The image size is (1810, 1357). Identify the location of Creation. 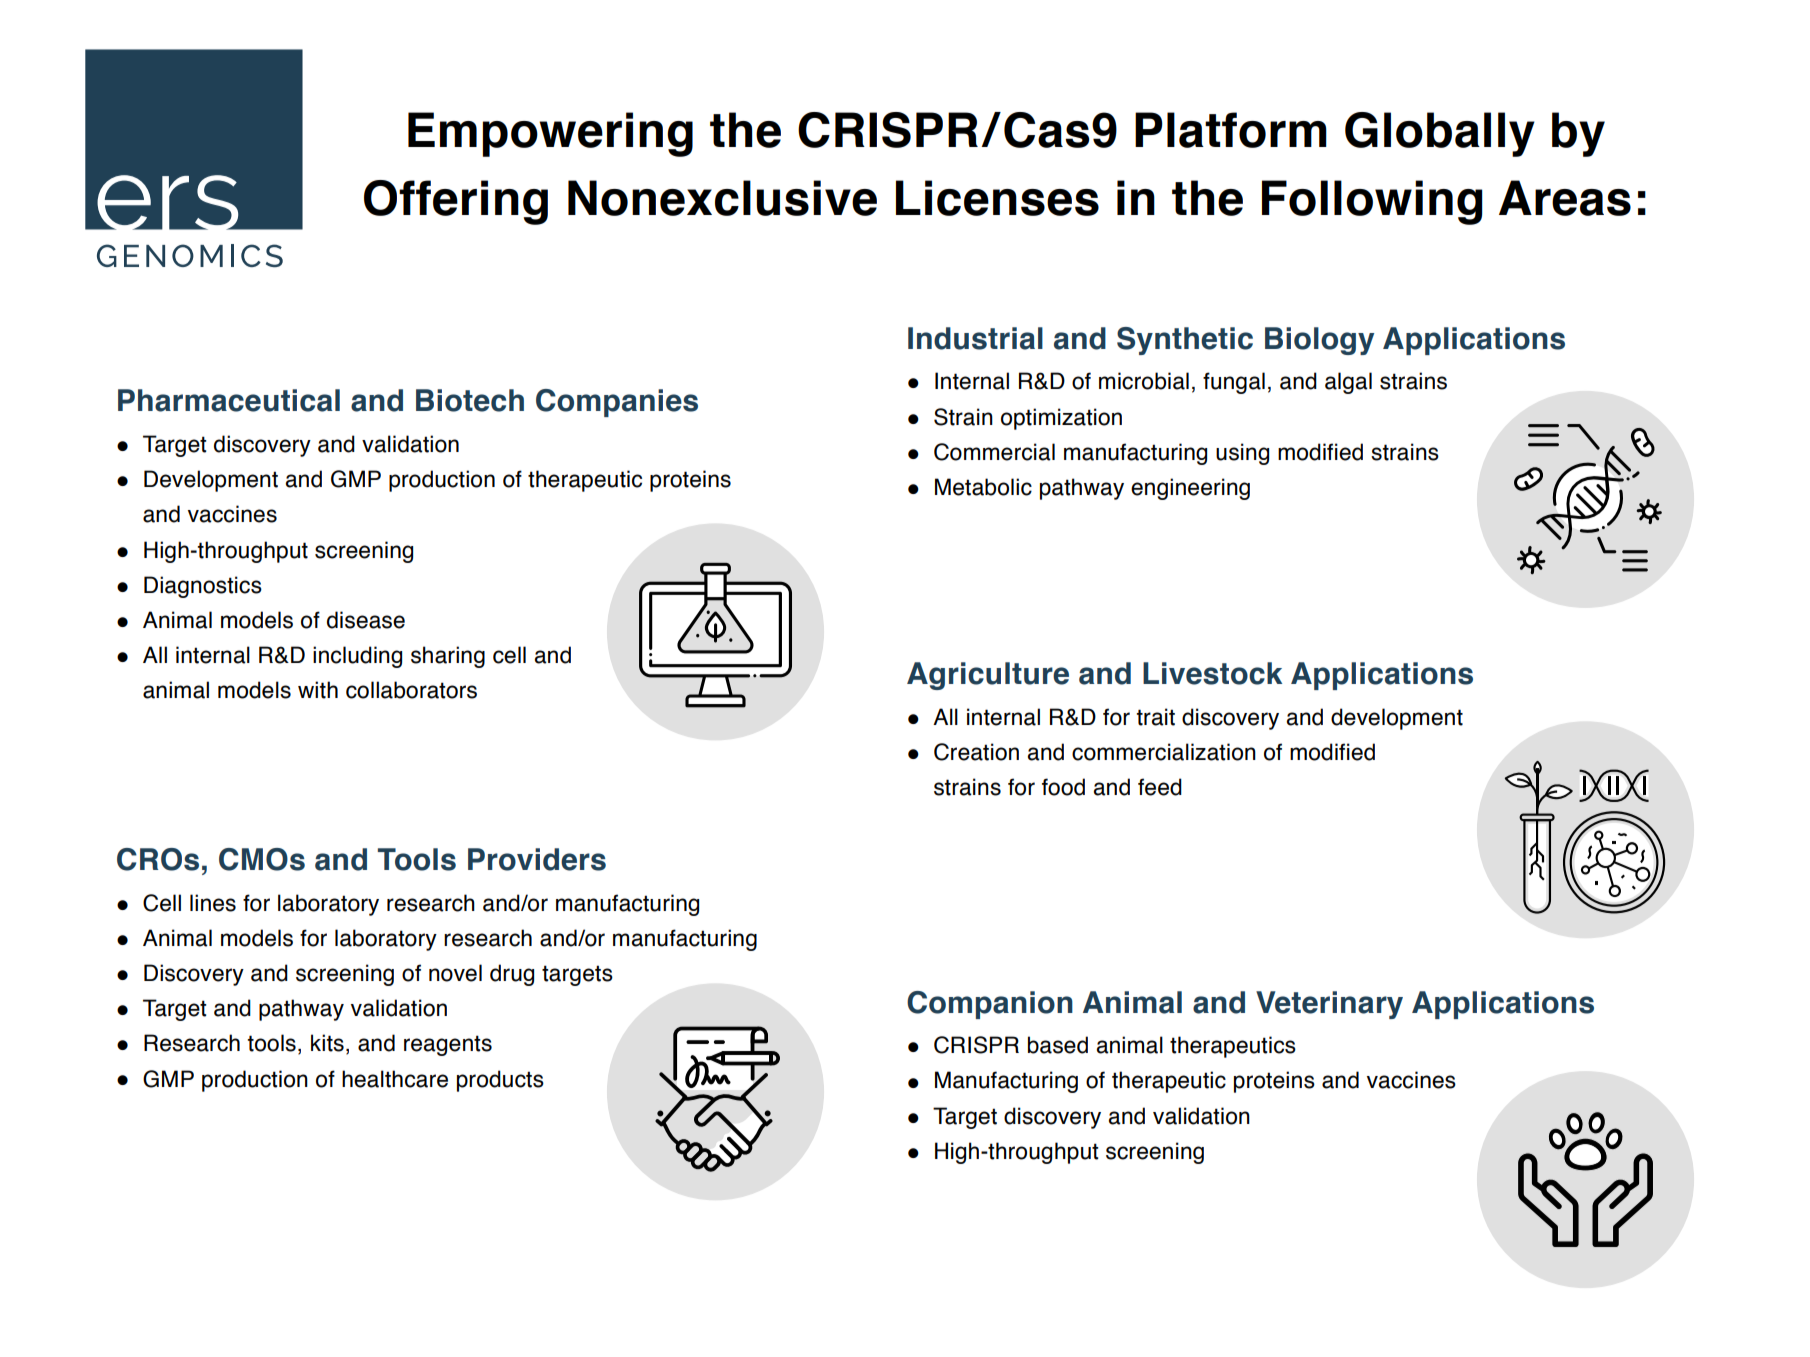
(976, 752).
